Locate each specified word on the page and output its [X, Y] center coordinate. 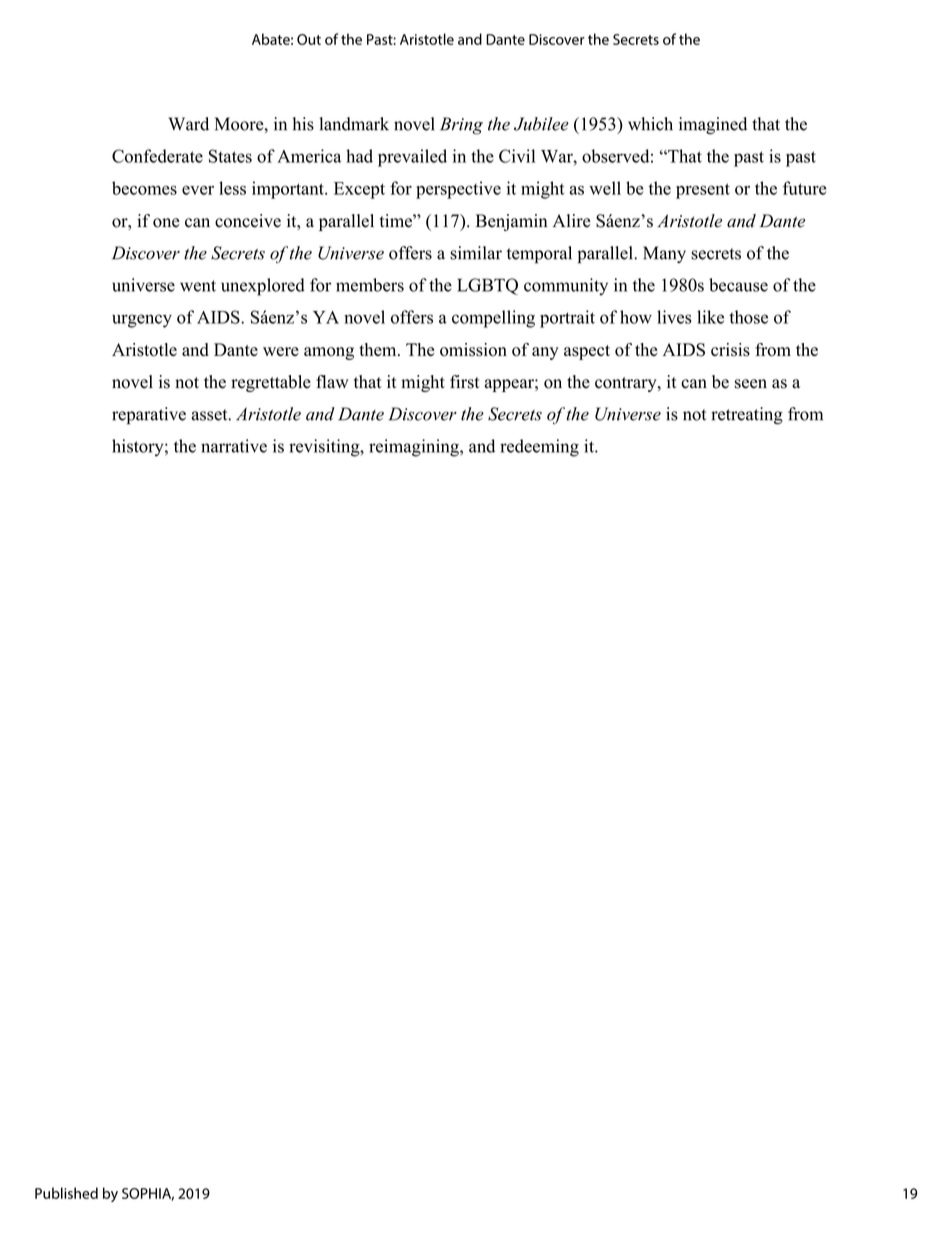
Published [66, 1193]
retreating [747, 416]
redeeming [539, 448]
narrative [234, 446]
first [465, 382]
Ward [188, 124]
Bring [461, 126]
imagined [713, 126]
